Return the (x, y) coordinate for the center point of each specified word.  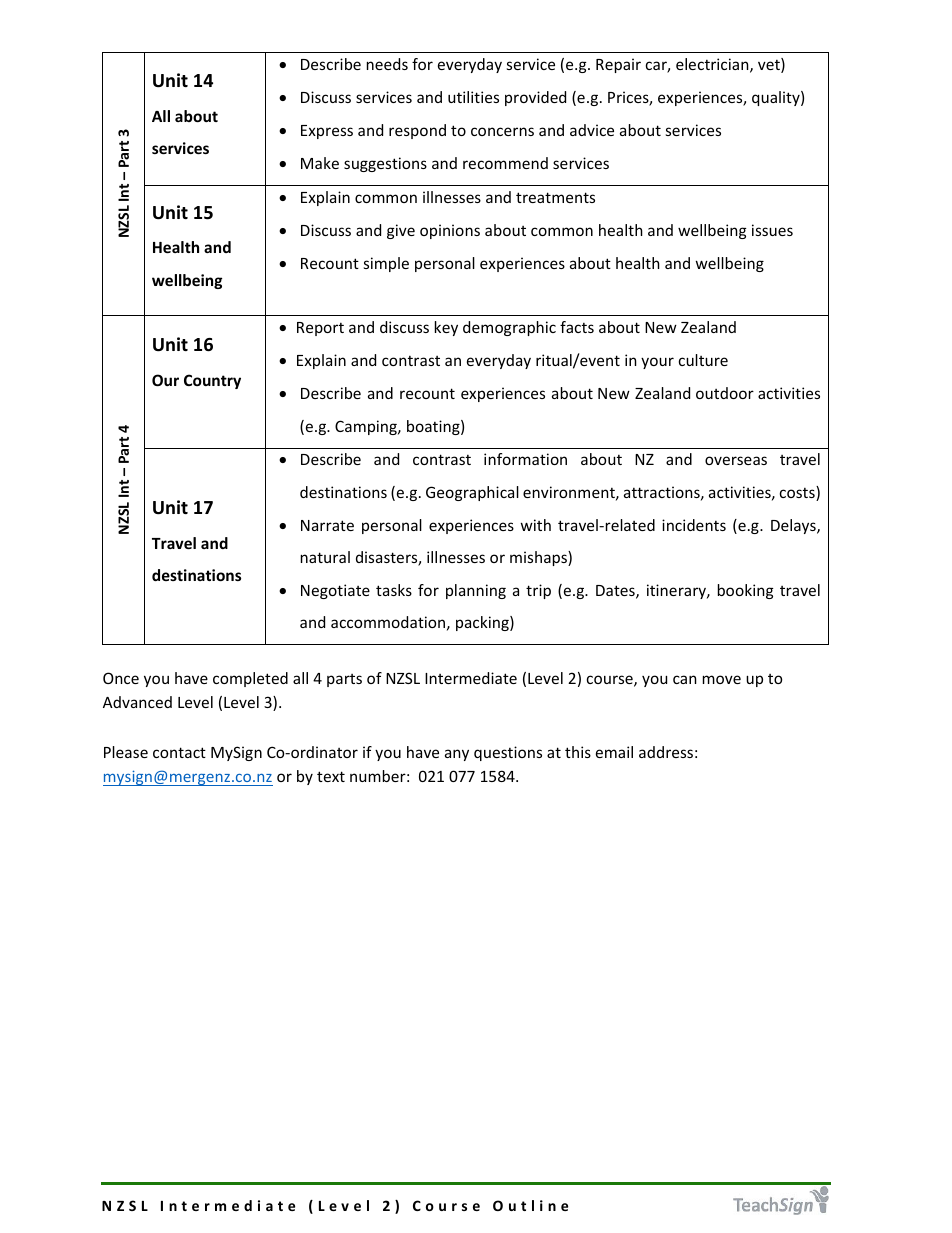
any (457, 755)
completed (250, 679)
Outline (530, 1205)
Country (212, 381)
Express (327, 132)
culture (703, 360)
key (446, 328)
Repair (618, 65)
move (722, 679)
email (614, 752)
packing (483, 623)
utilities (473, 97)
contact (179, 752)
